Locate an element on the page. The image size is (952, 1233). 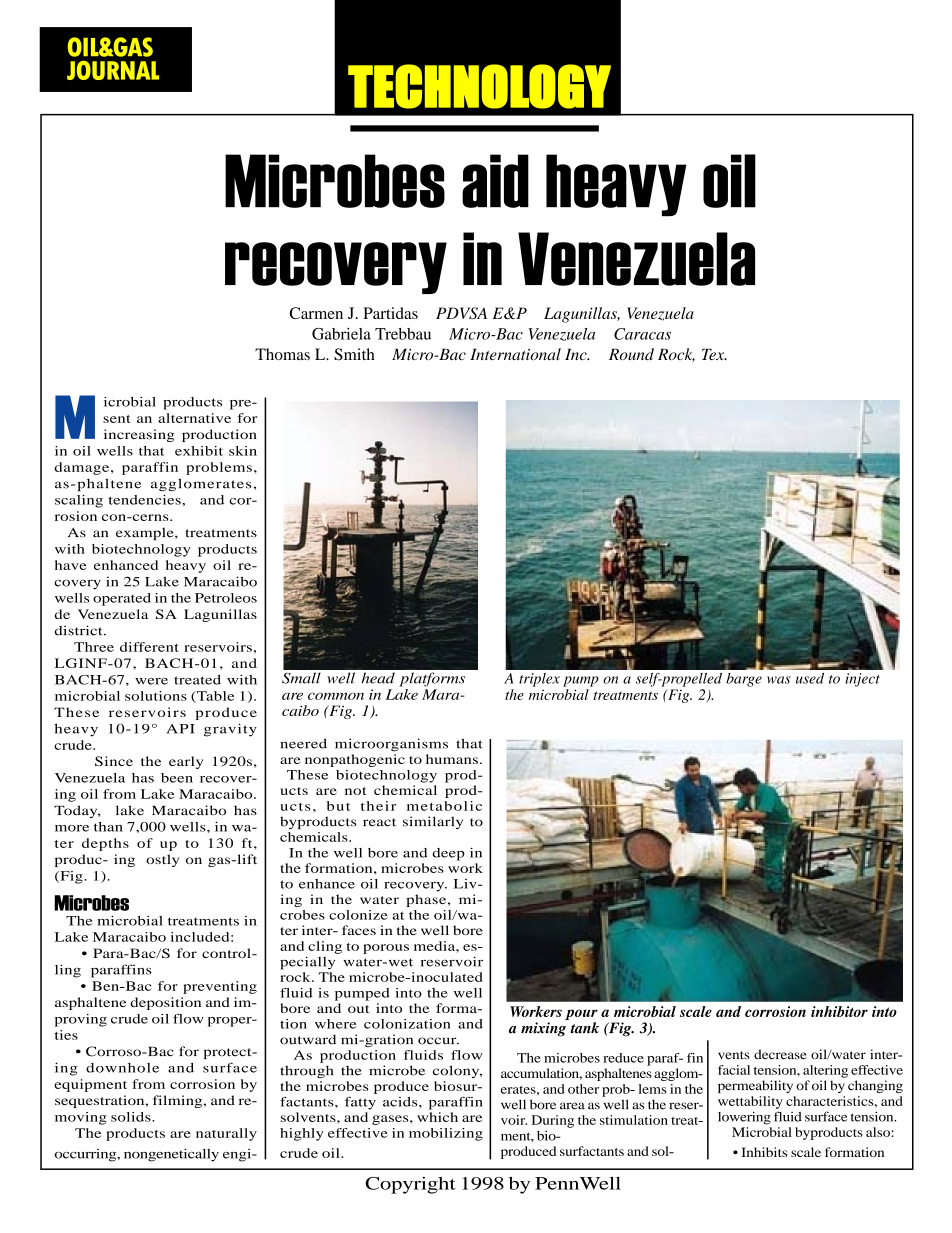
been is located at coordinates (177, 778).
